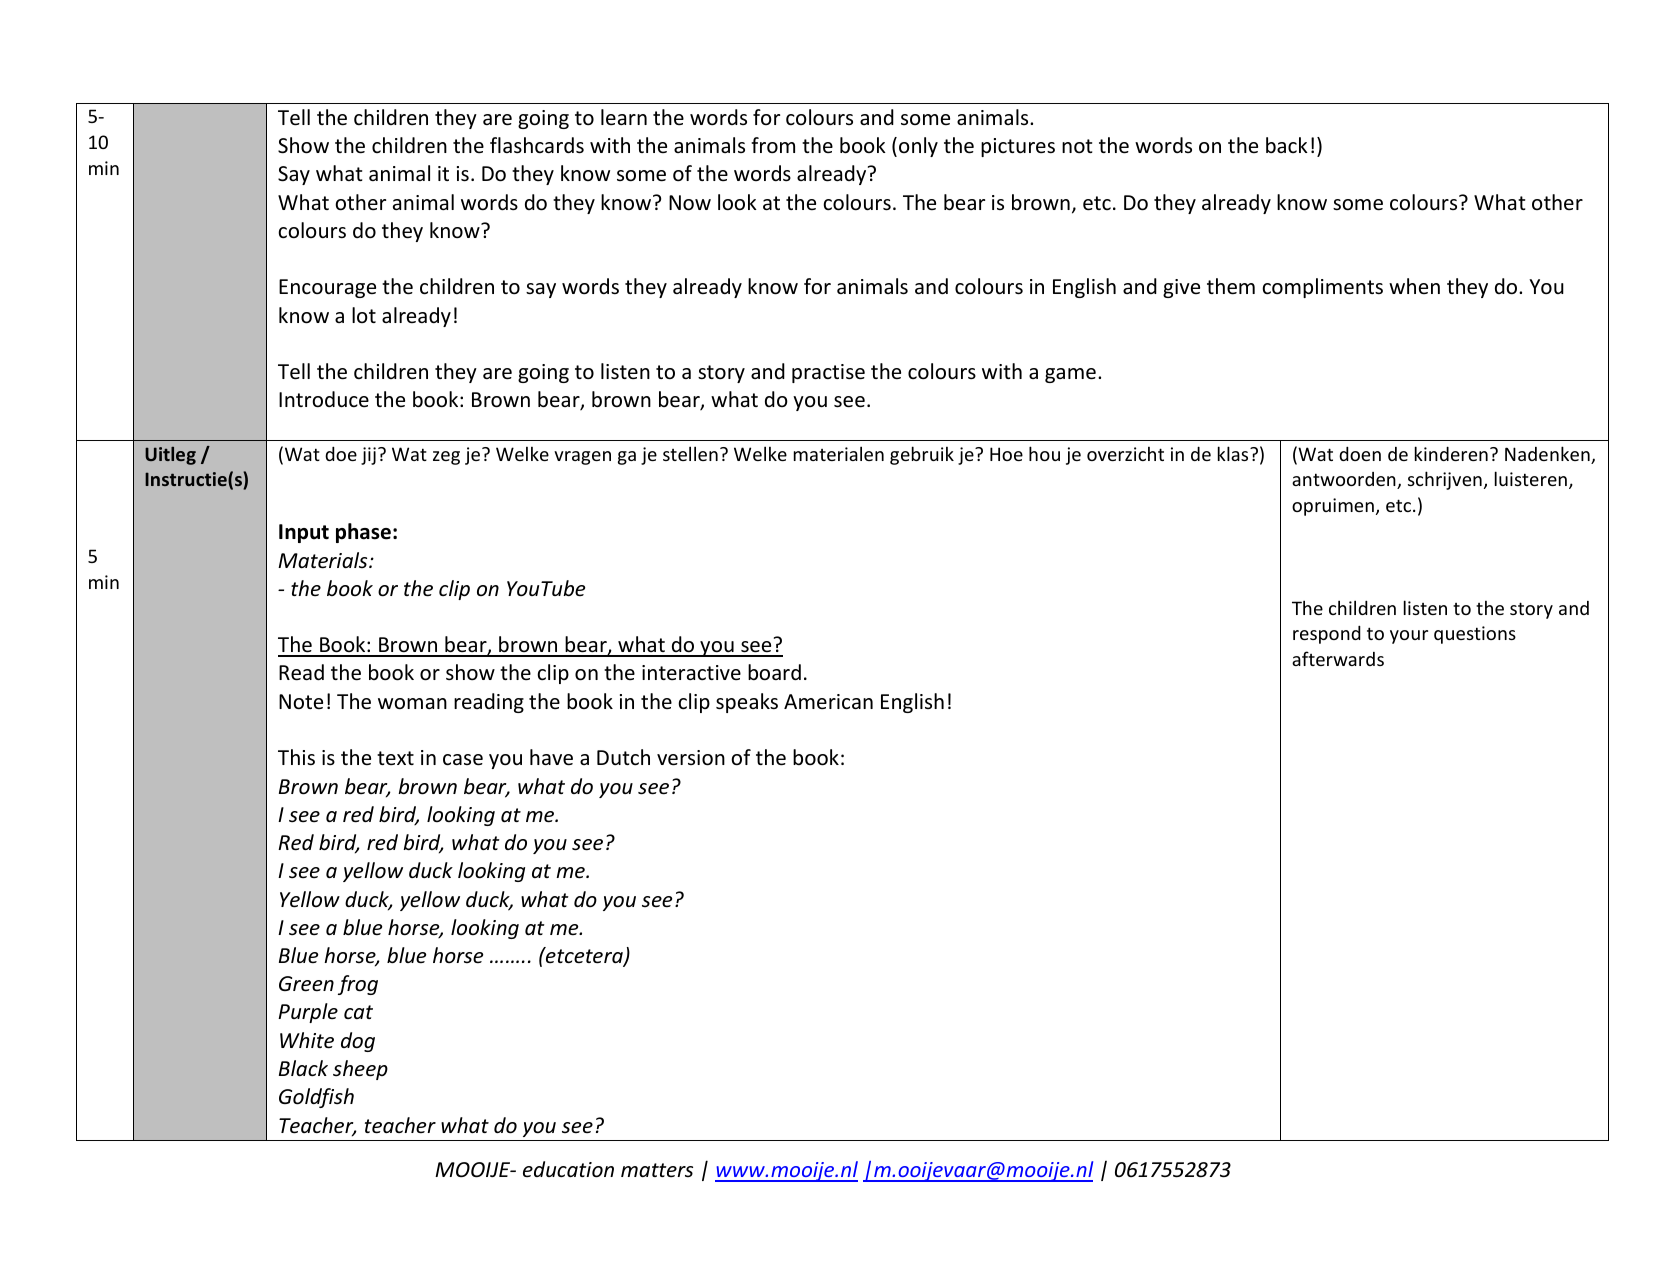 This document has height=1287, width=1666. What do you see at coordinates (537, 145) in the document?
I see `flashcards` at bounding box center [537, 145].
